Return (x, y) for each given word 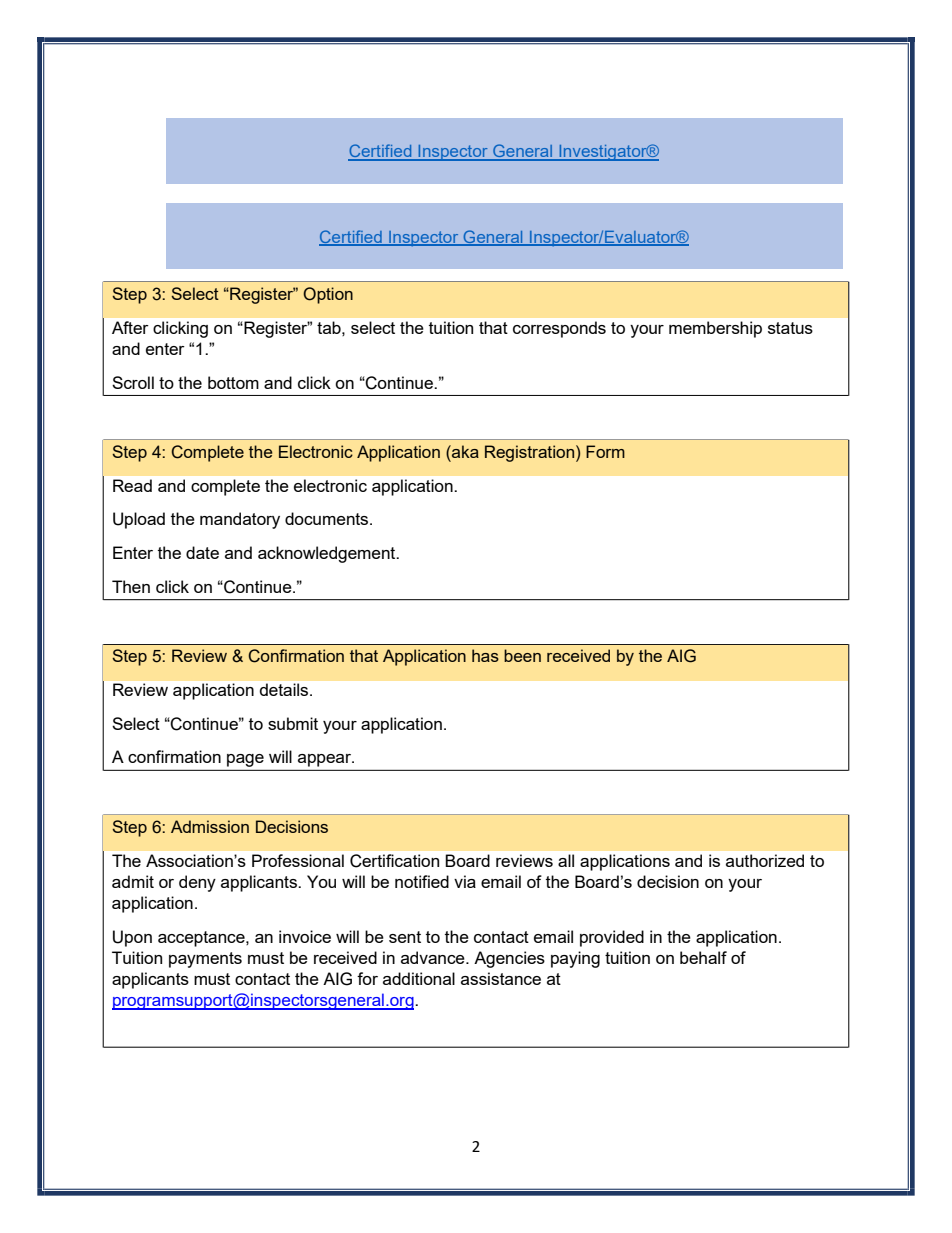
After (130, 327)
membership (715, 329)
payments (205, 960)
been (522, 655)
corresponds (559, 329)
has (485, 655)
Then (131, 586)
